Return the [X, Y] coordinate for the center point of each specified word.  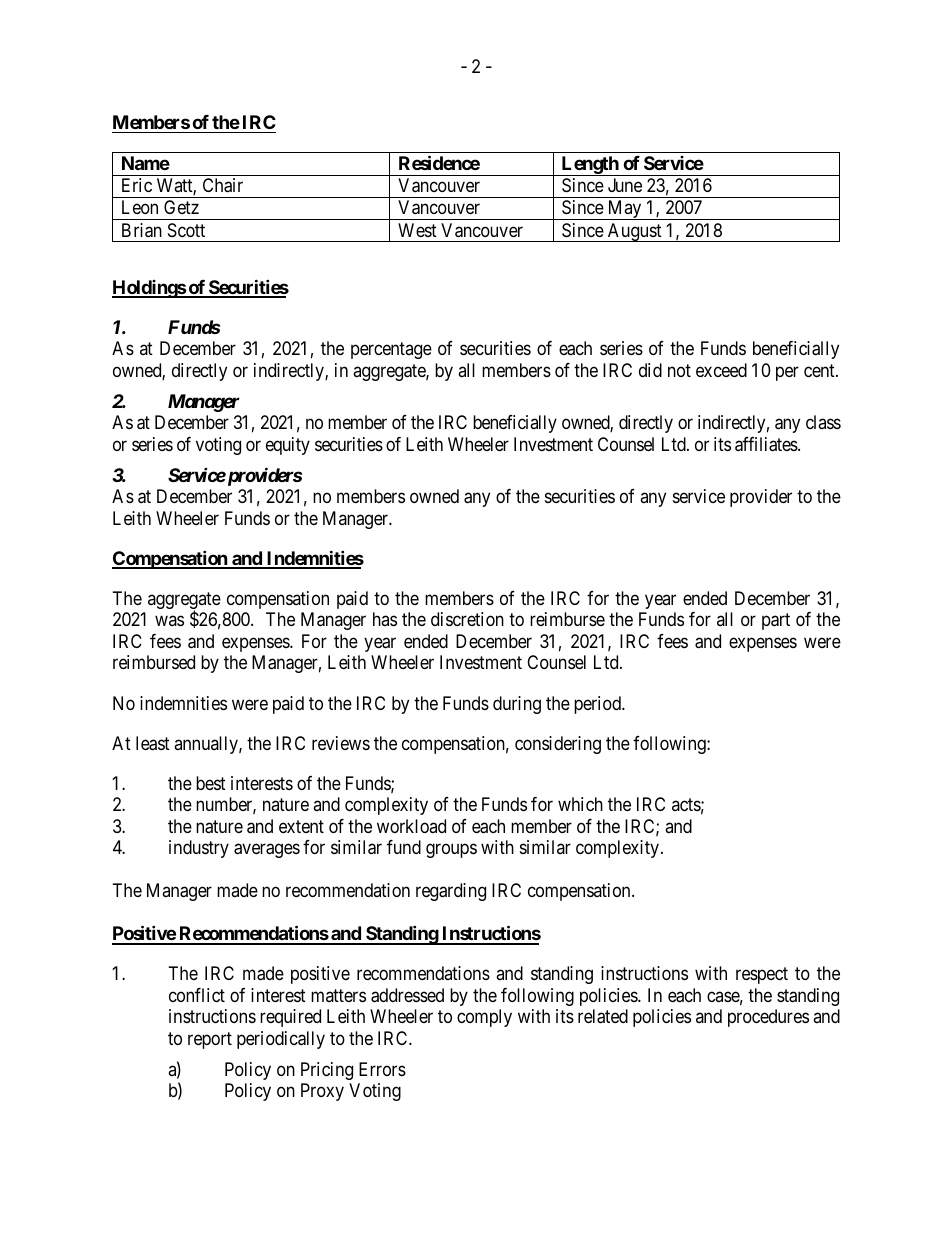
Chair [223, 185]
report [210, 1040]
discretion [467, 619]
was [169, 621]
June [625, 185]
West [417, 230]
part [776, 622]
